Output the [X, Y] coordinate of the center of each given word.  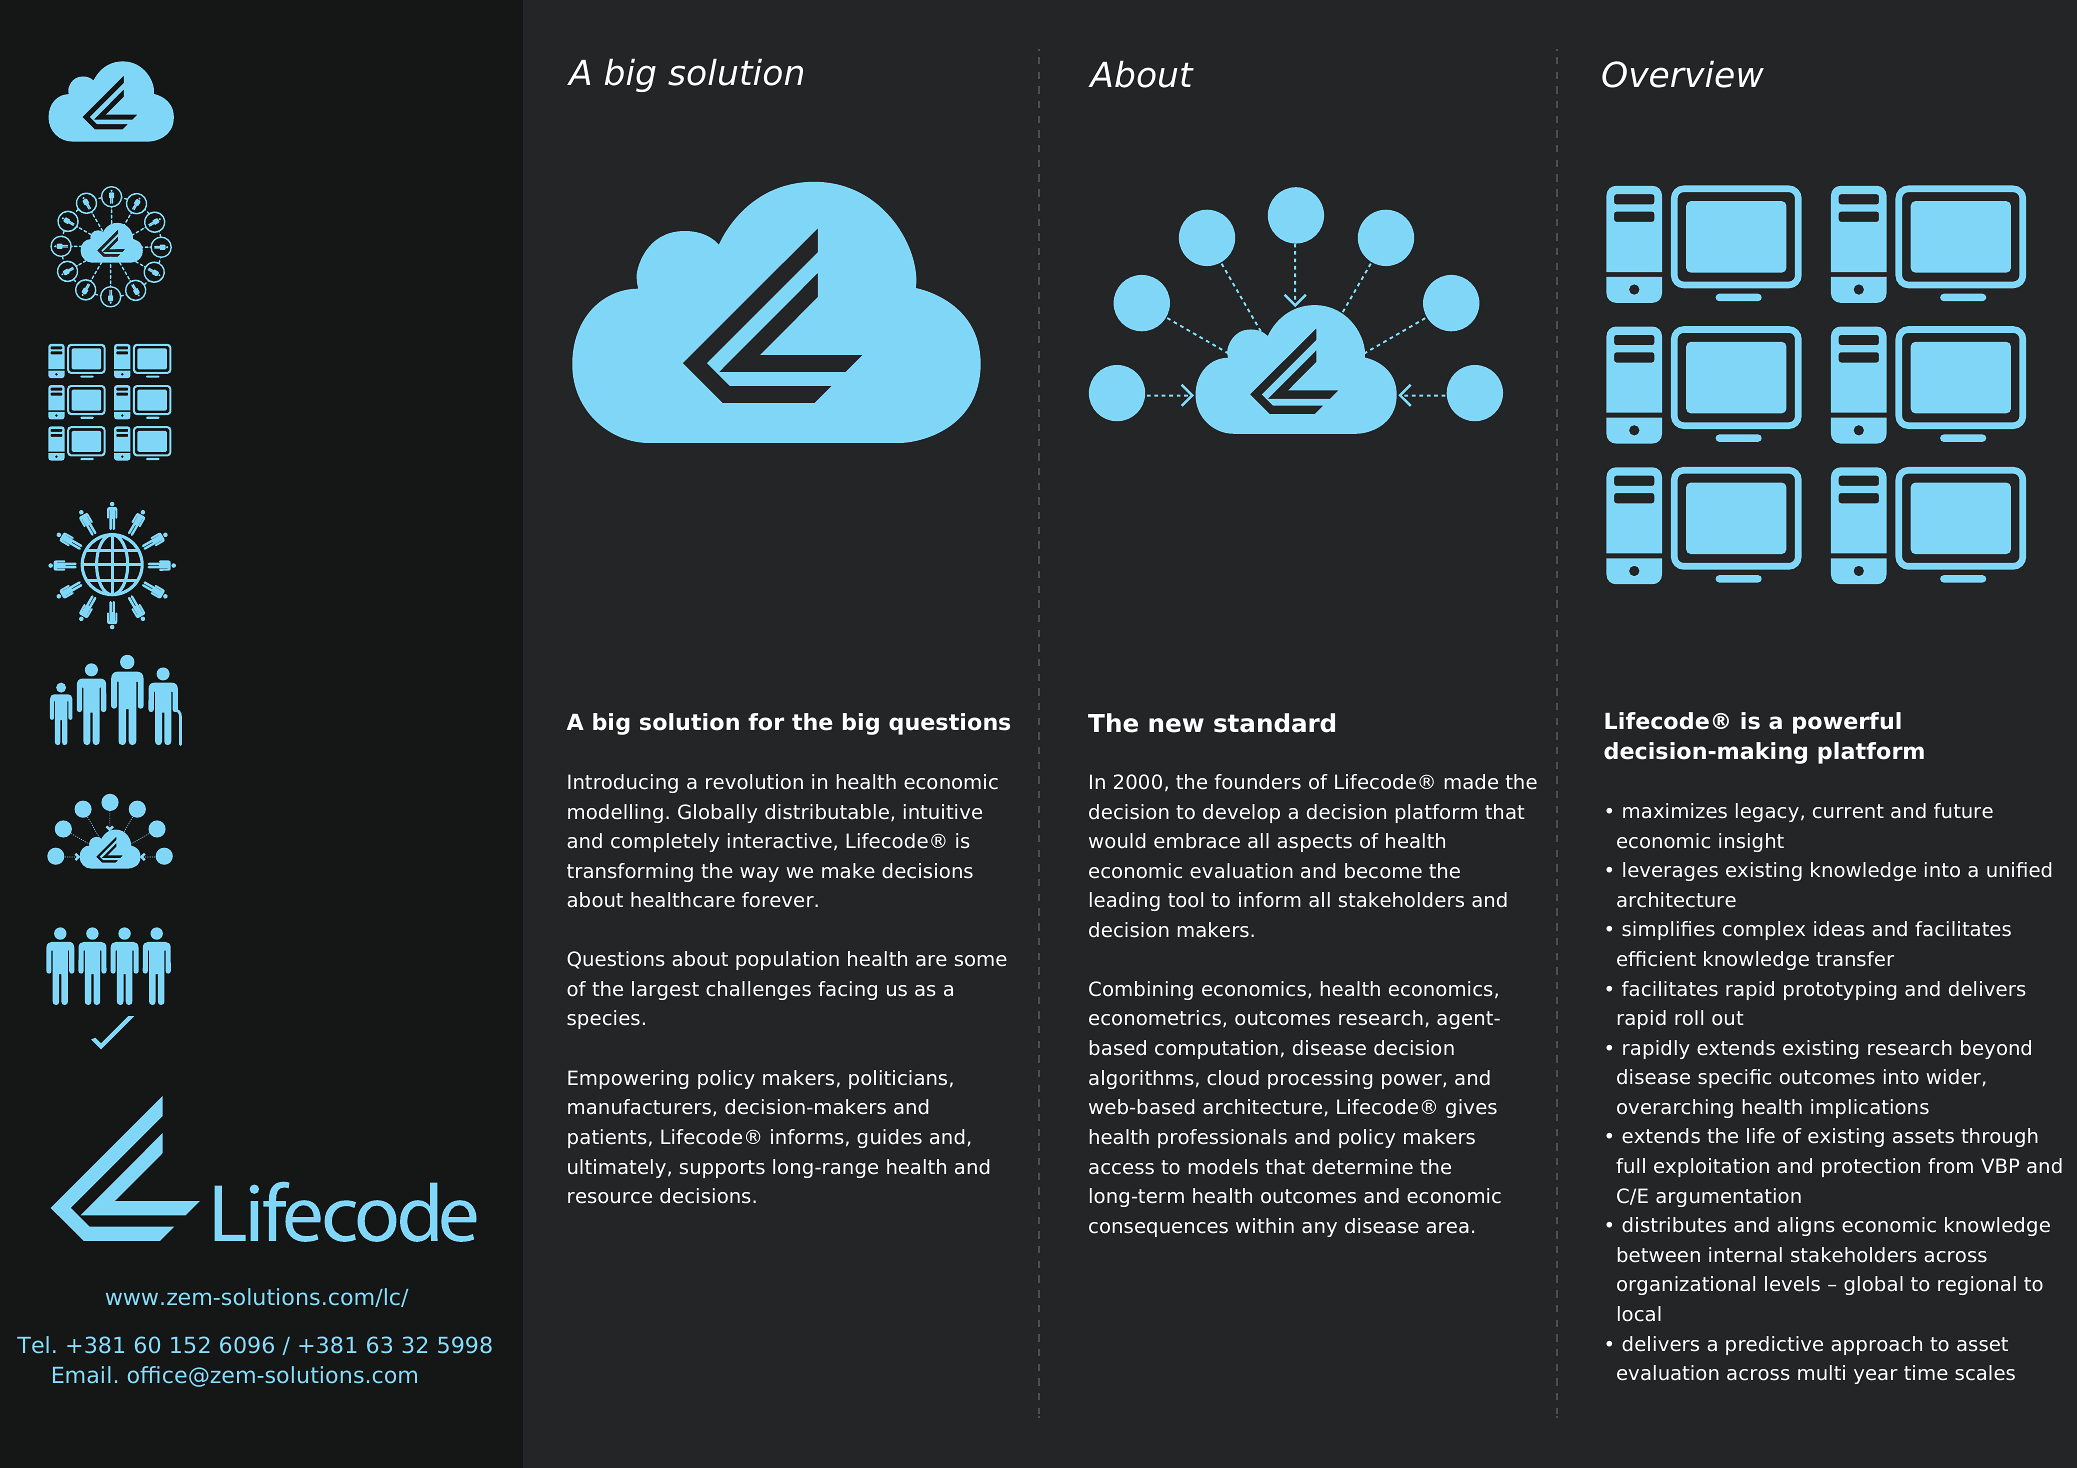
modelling [615, 813]
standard [1274, 723]
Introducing [623, 783]
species [603, 1019]
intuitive [943, 812]
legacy [1767, 812]
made [1471, 782]
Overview [1683, 74]
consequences [1158, 1229]
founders [1257, 782]
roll [1689, 1018]
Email [82, 1375]
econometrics [1155, 1018]
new [1176, 725]
